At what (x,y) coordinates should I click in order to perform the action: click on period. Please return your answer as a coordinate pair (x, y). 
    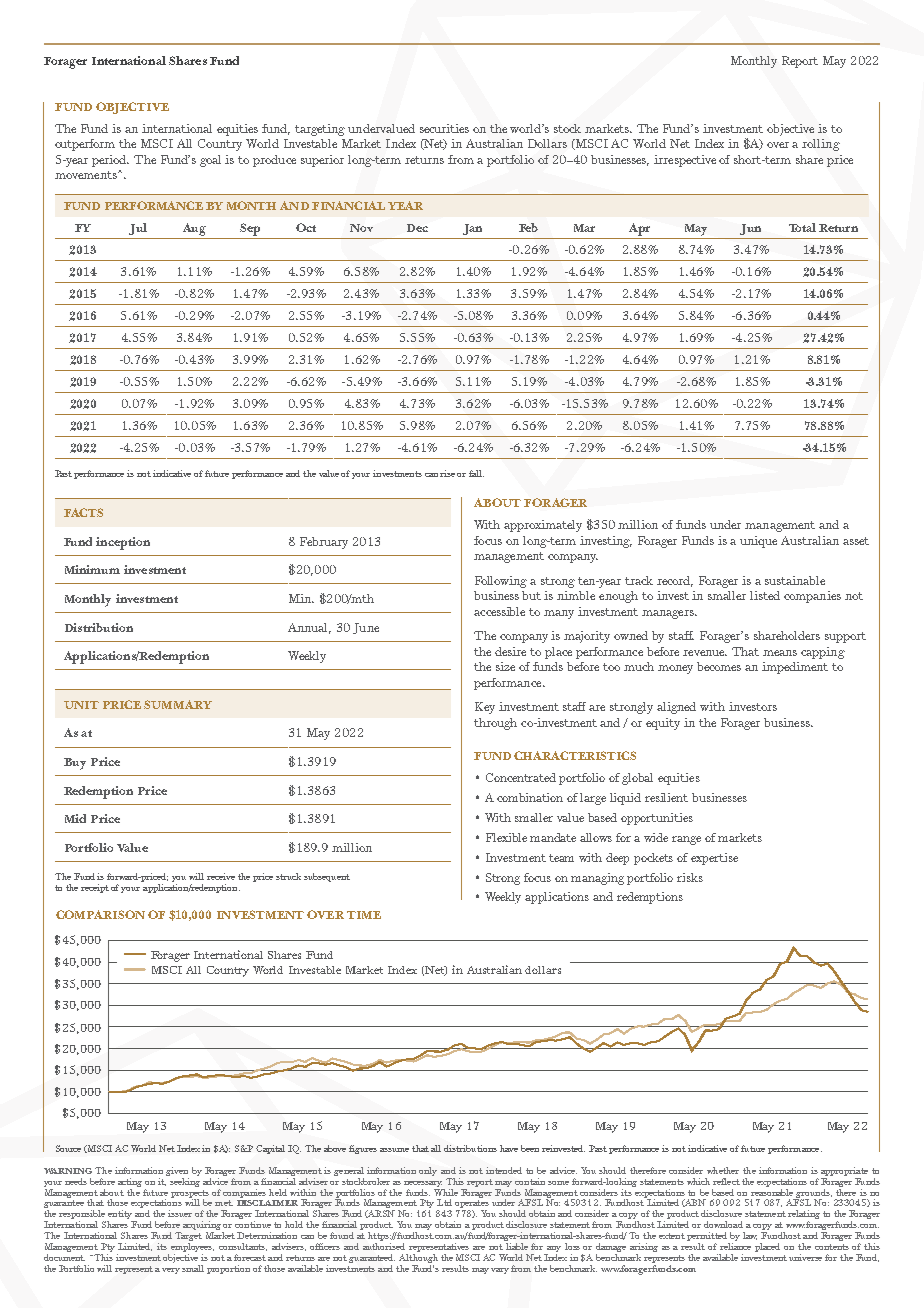
    Looking at the image, I should click on (110, 161).
